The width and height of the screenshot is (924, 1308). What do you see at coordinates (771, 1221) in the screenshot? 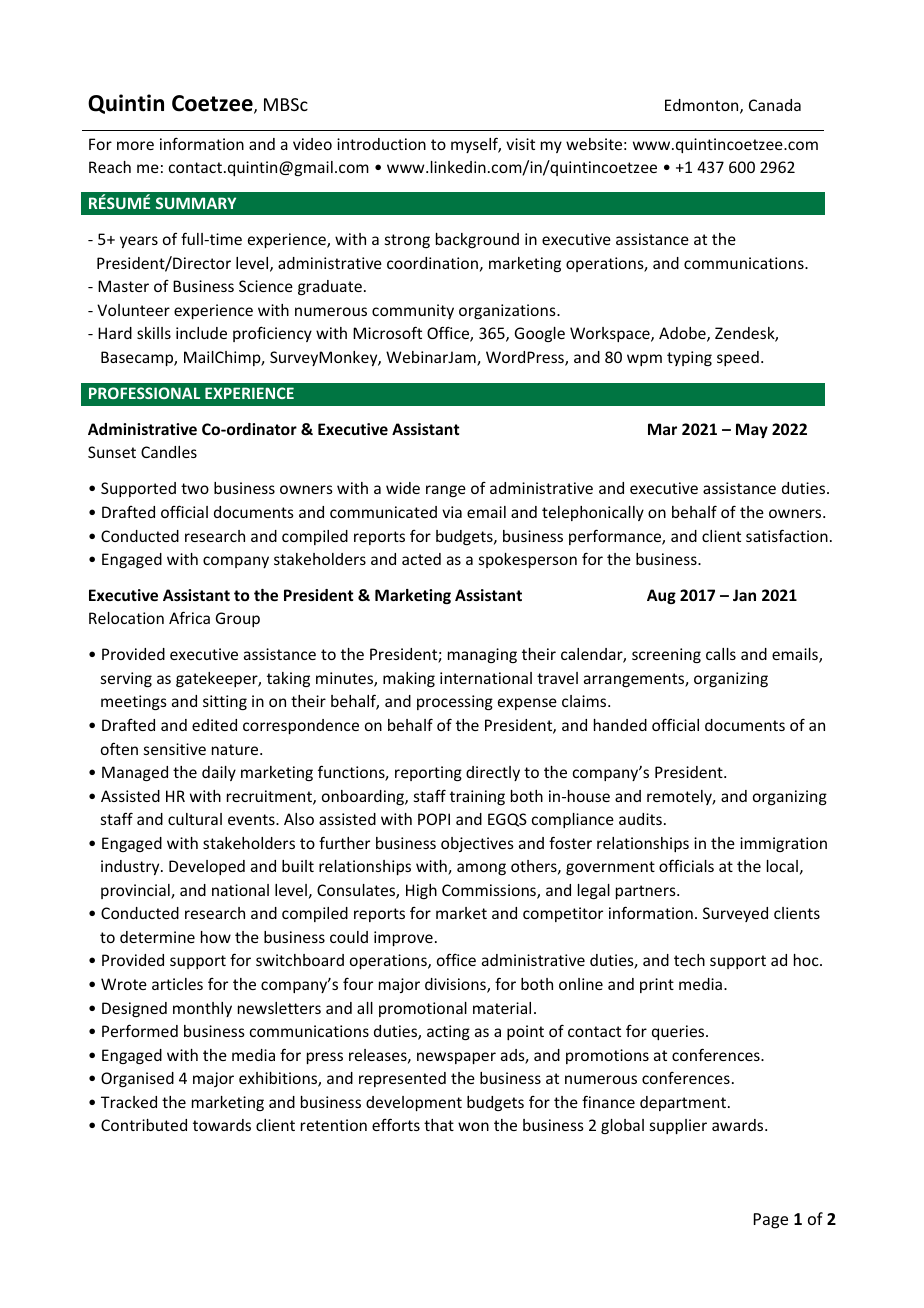
I see `Page` at bounding box center [771, 1221].
